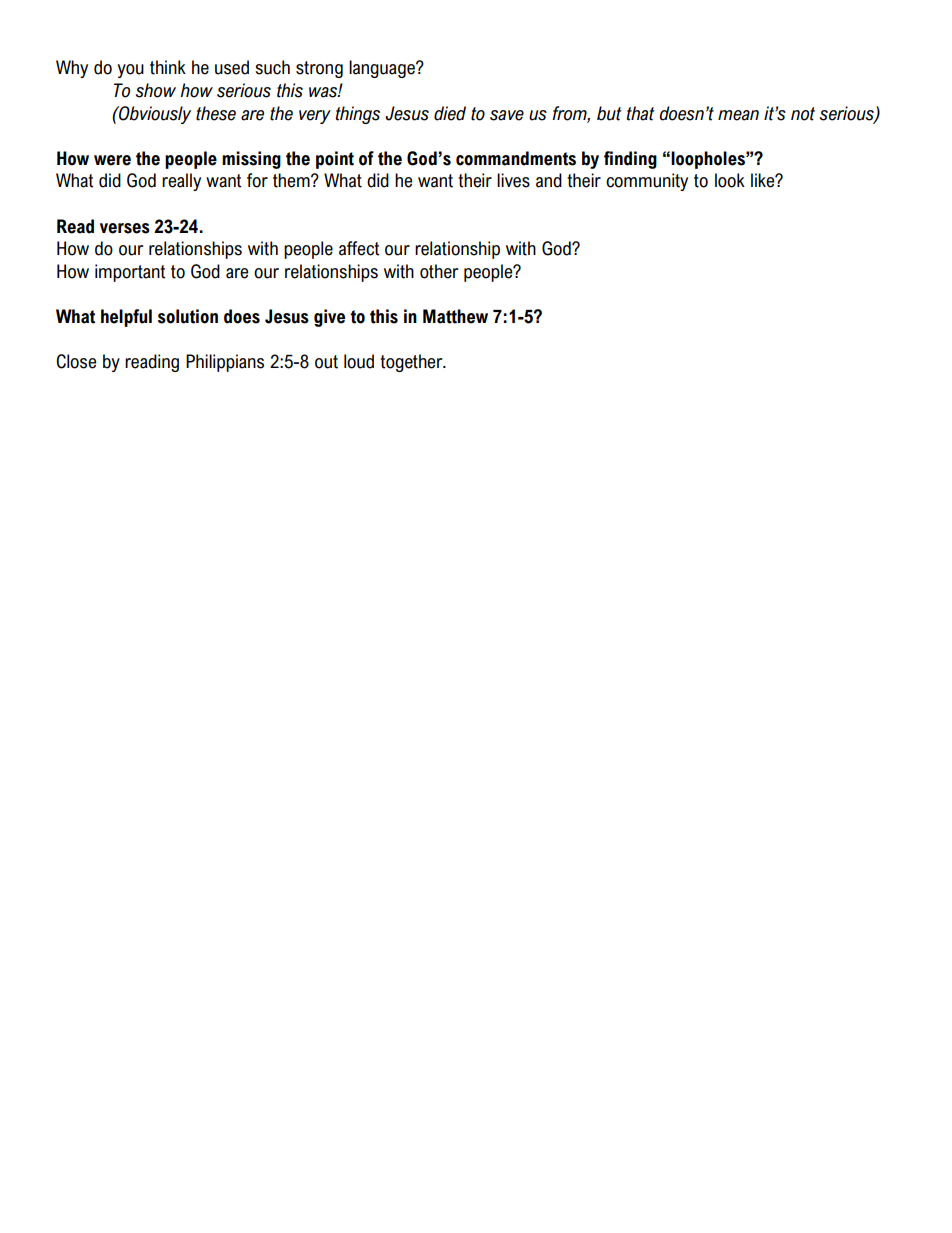 This screenshot has height=1233, width=952. I want to click on language, so click(383, 69).
